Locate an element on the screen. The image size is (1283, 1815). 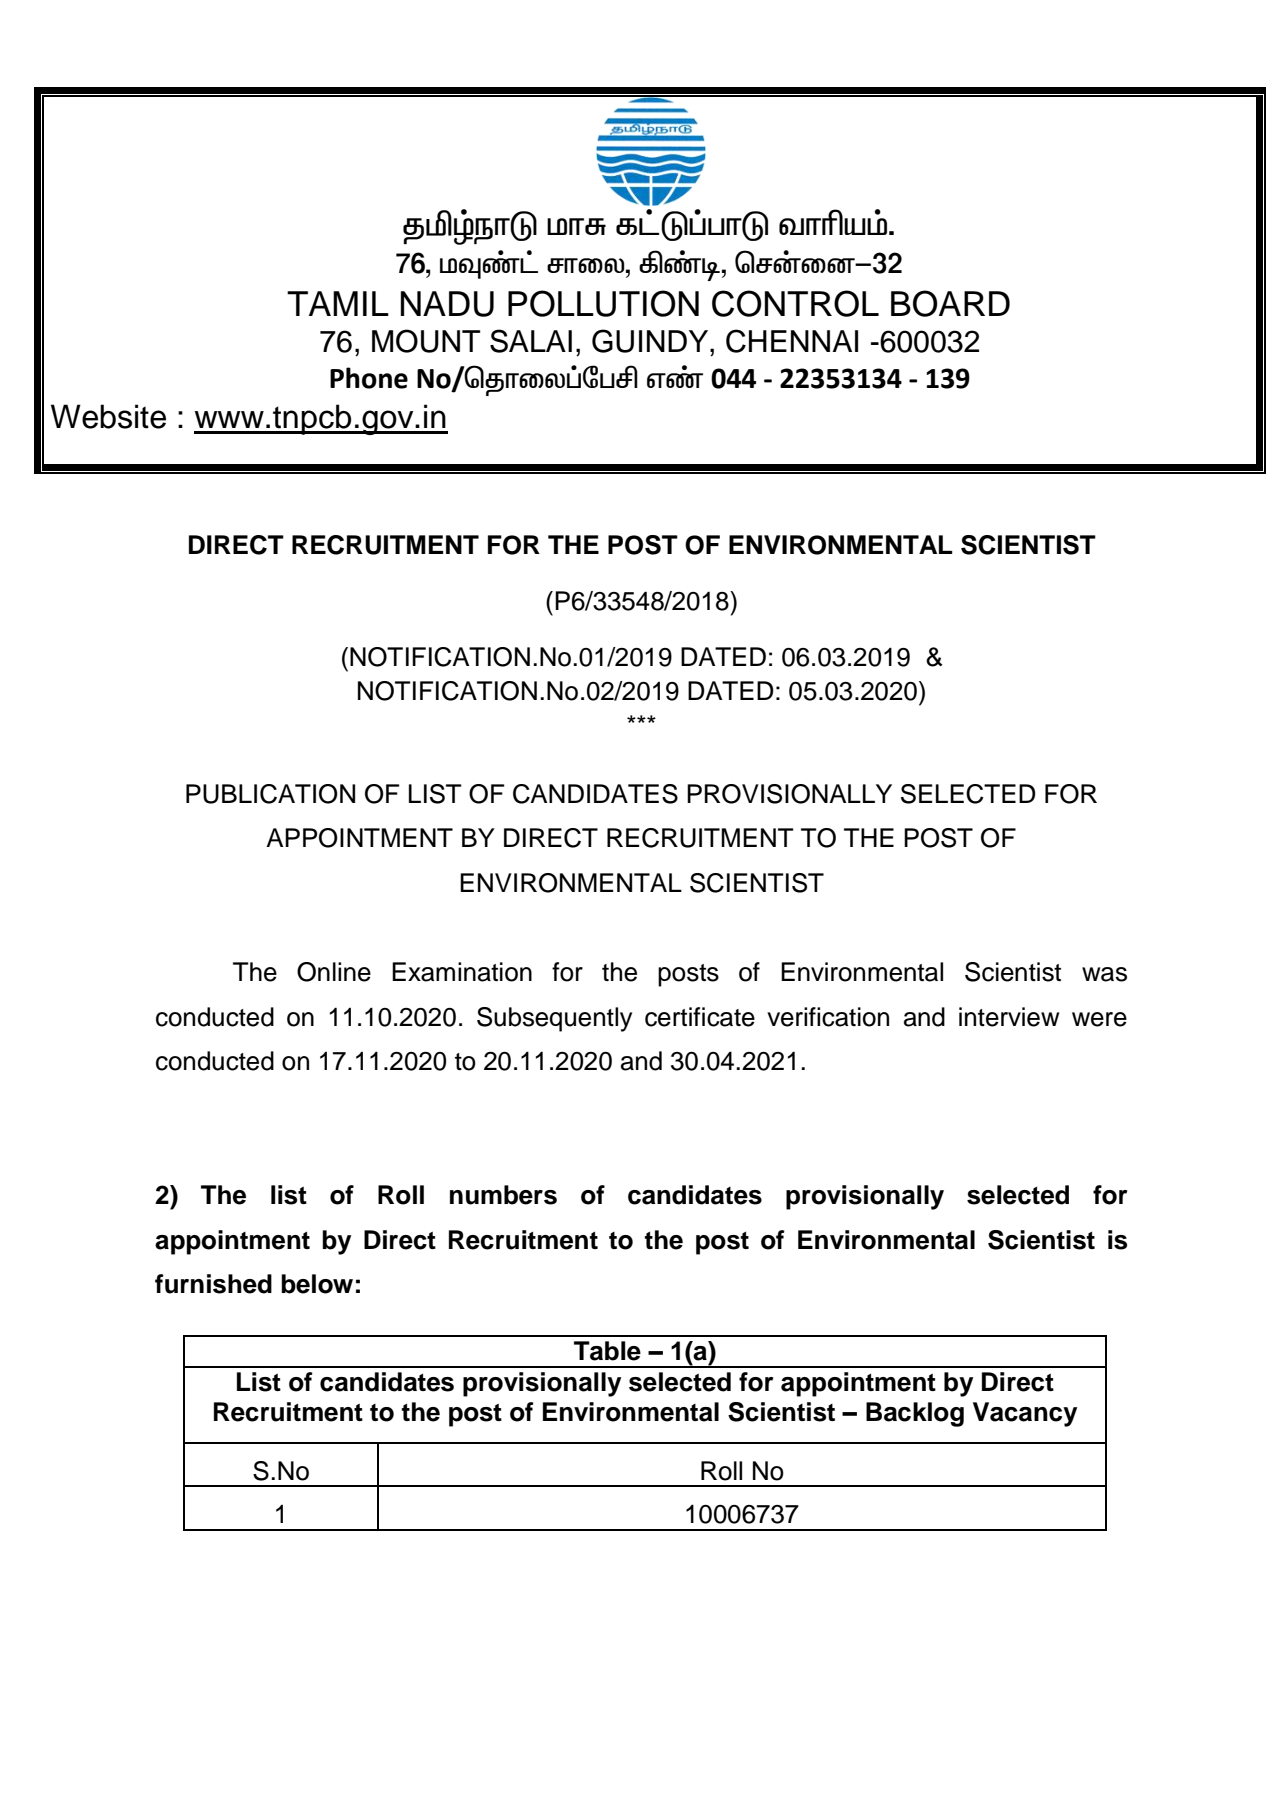
numbers is located at coordinates (503, 1195).
